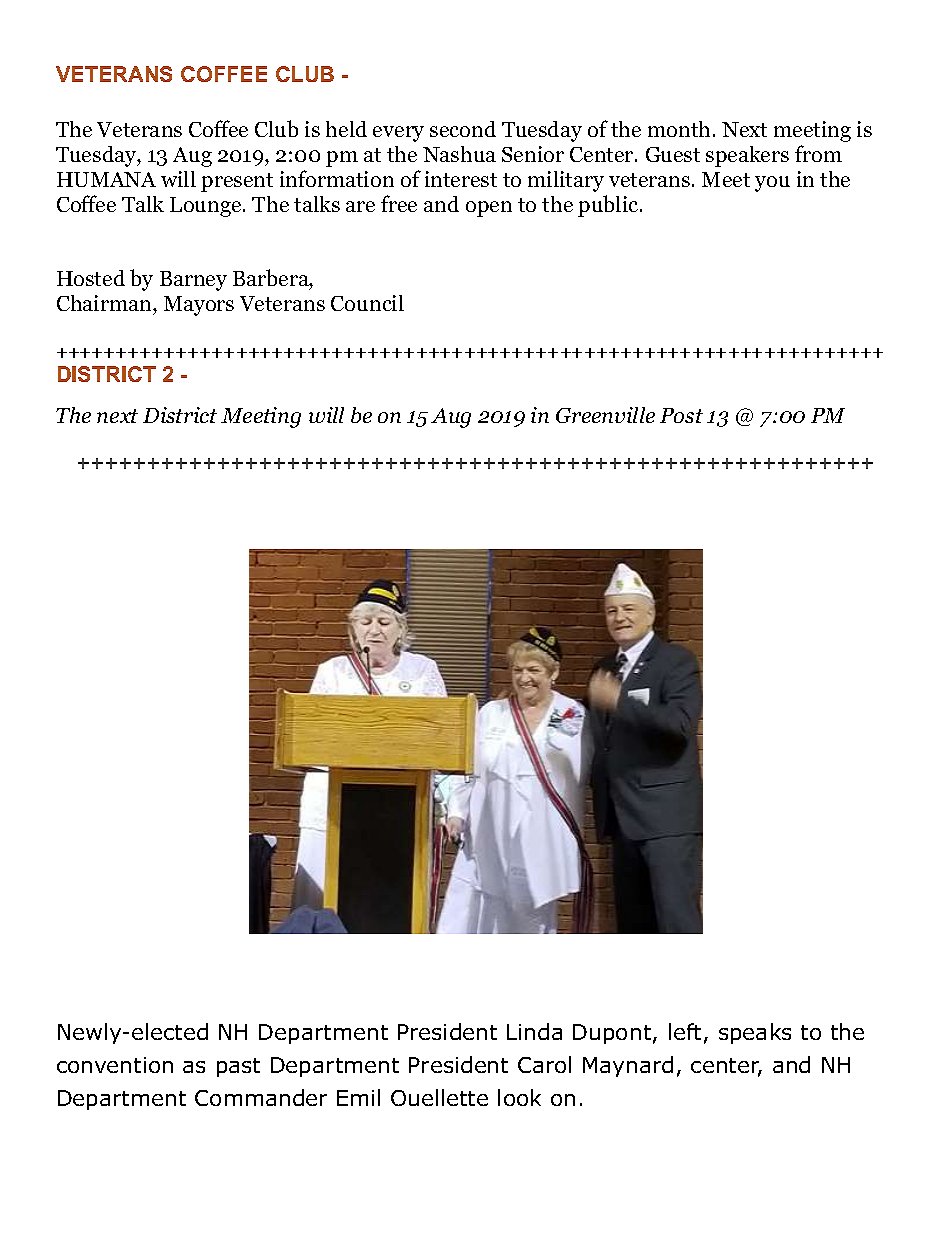 The width and height of the screenshot is (952, 1233). What do you see at coordinates (681, 415) in the screenshot?
I see `Post` at bounding box center [681, 415].
